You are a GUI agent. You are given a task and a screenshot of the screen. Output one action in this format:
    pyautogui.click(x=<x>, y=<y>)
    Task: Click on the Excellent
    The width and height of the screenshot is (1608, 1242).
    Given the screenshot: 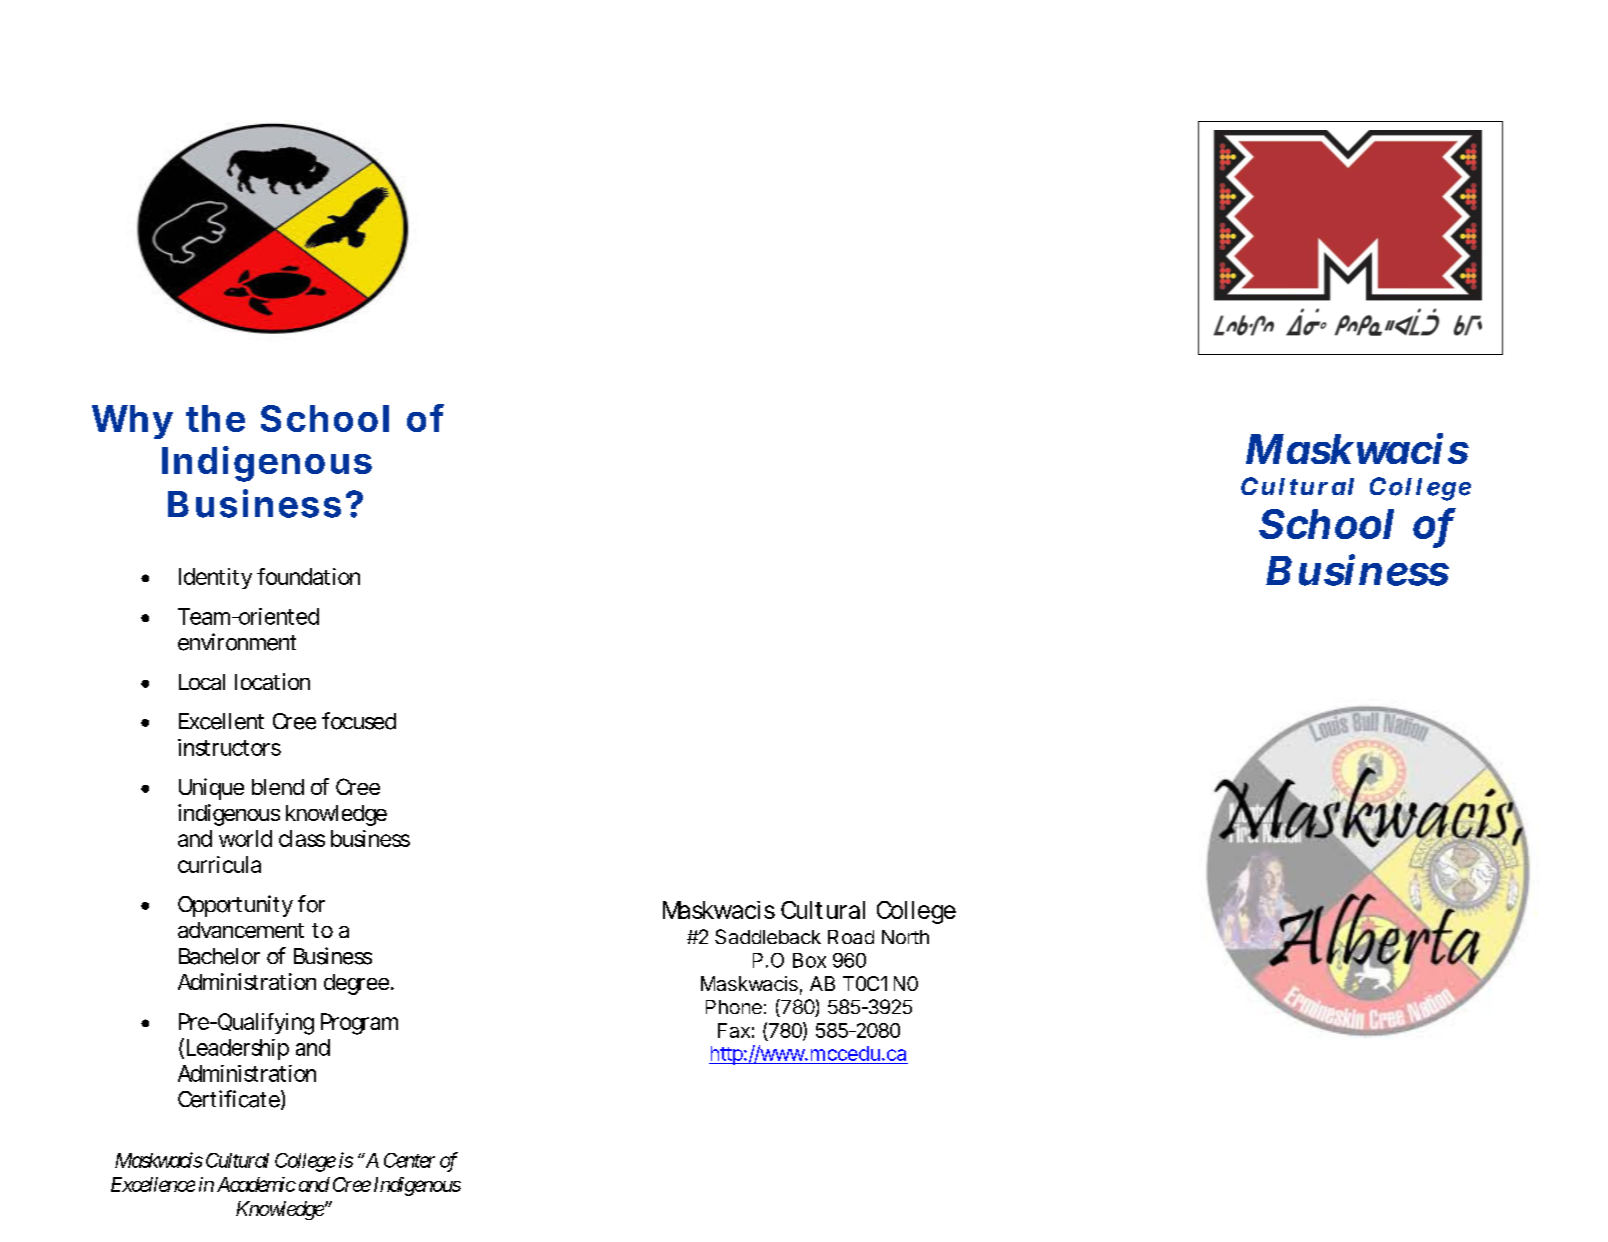 What is the action you would take?
    pyautogui.click(x=221, y=721)
